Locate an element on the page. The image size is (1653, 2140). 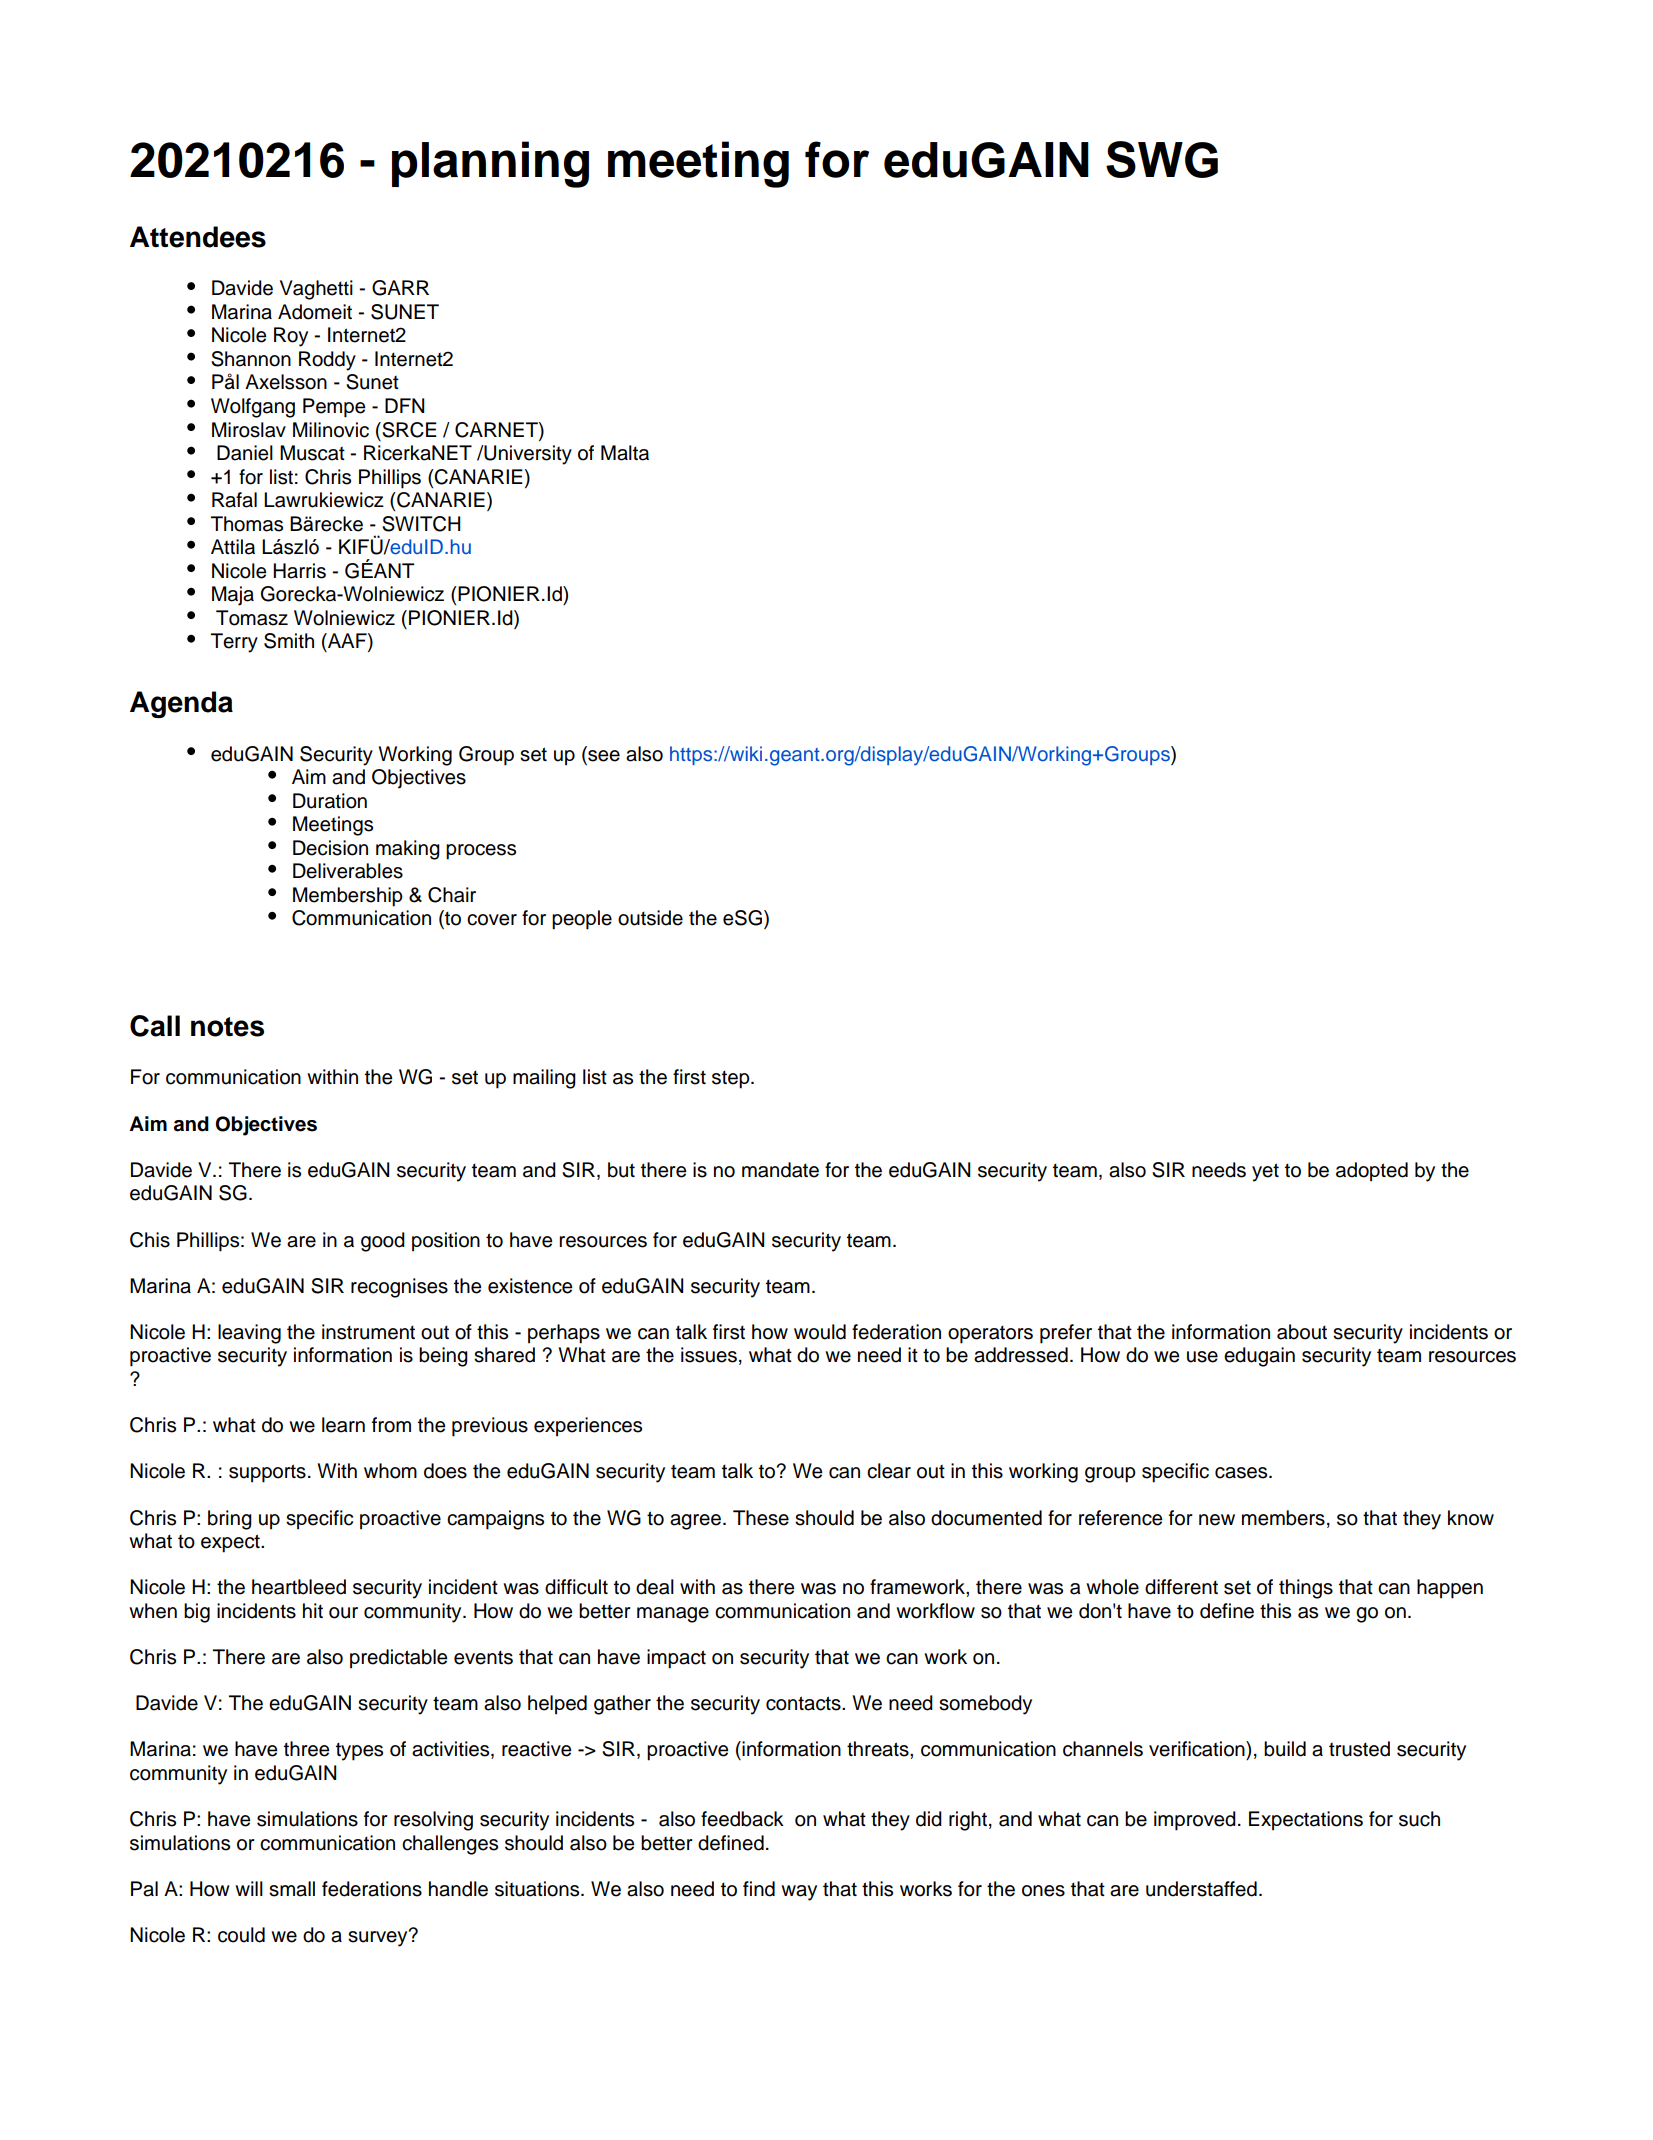
Attendees is located at coordinates (198, 237).
